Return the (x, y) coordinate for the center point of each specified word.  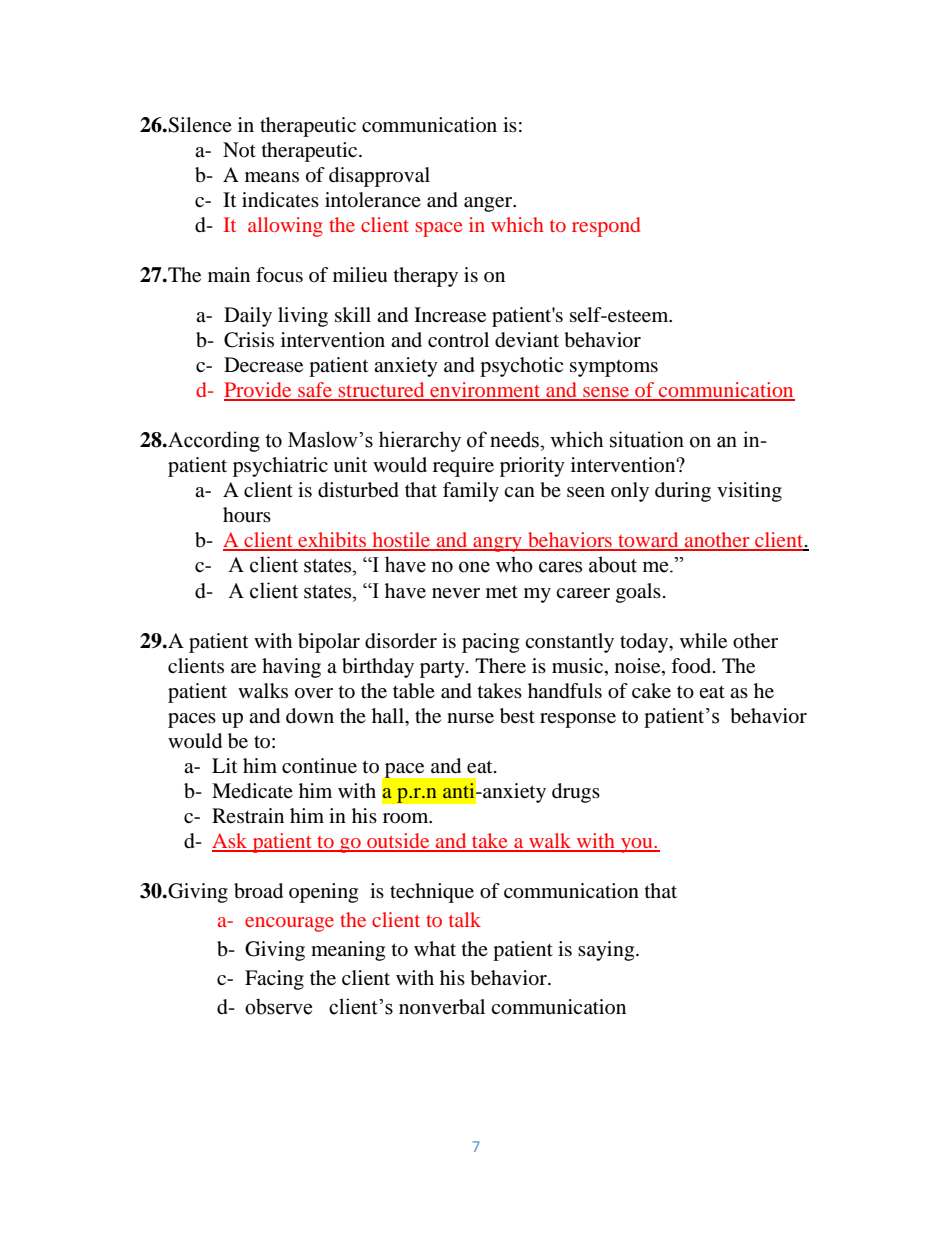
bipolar (329, 643)
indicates (280, 200)
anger (489, 204)
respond (606, 227)
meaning (348, 951)
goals (638, 593)
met (502, 592)
